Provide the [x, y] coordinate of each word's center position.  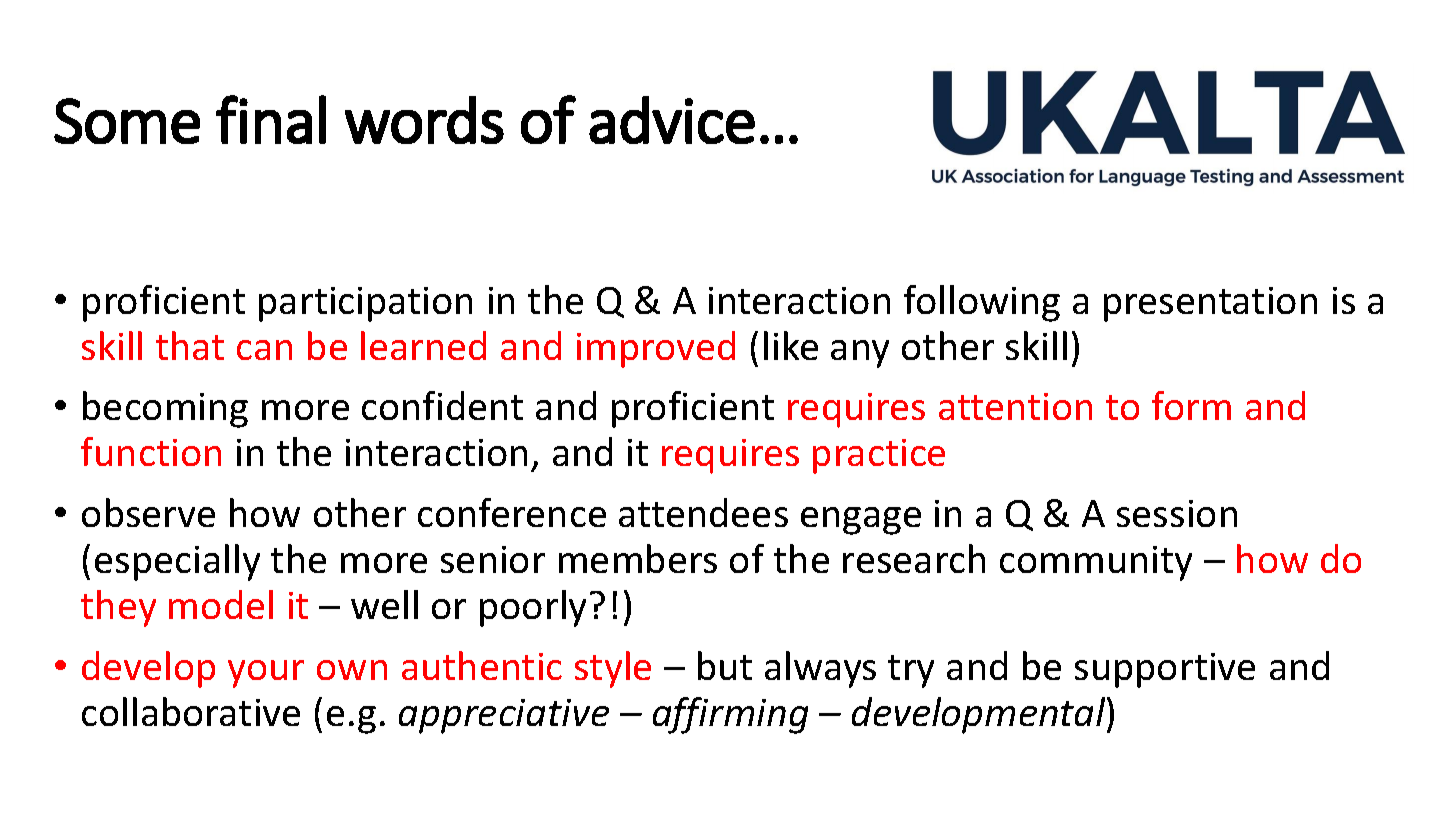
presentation [1210, 304]
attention [1015, 406]
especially [177, 562]
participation [365, 304]
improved [656, 349]
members [638, 558]
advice [672, 120]
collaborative [191, 711]
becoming [165, 409]
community [1096, 563]
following [982, 303]
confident [442, 405]
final [271, 119]
